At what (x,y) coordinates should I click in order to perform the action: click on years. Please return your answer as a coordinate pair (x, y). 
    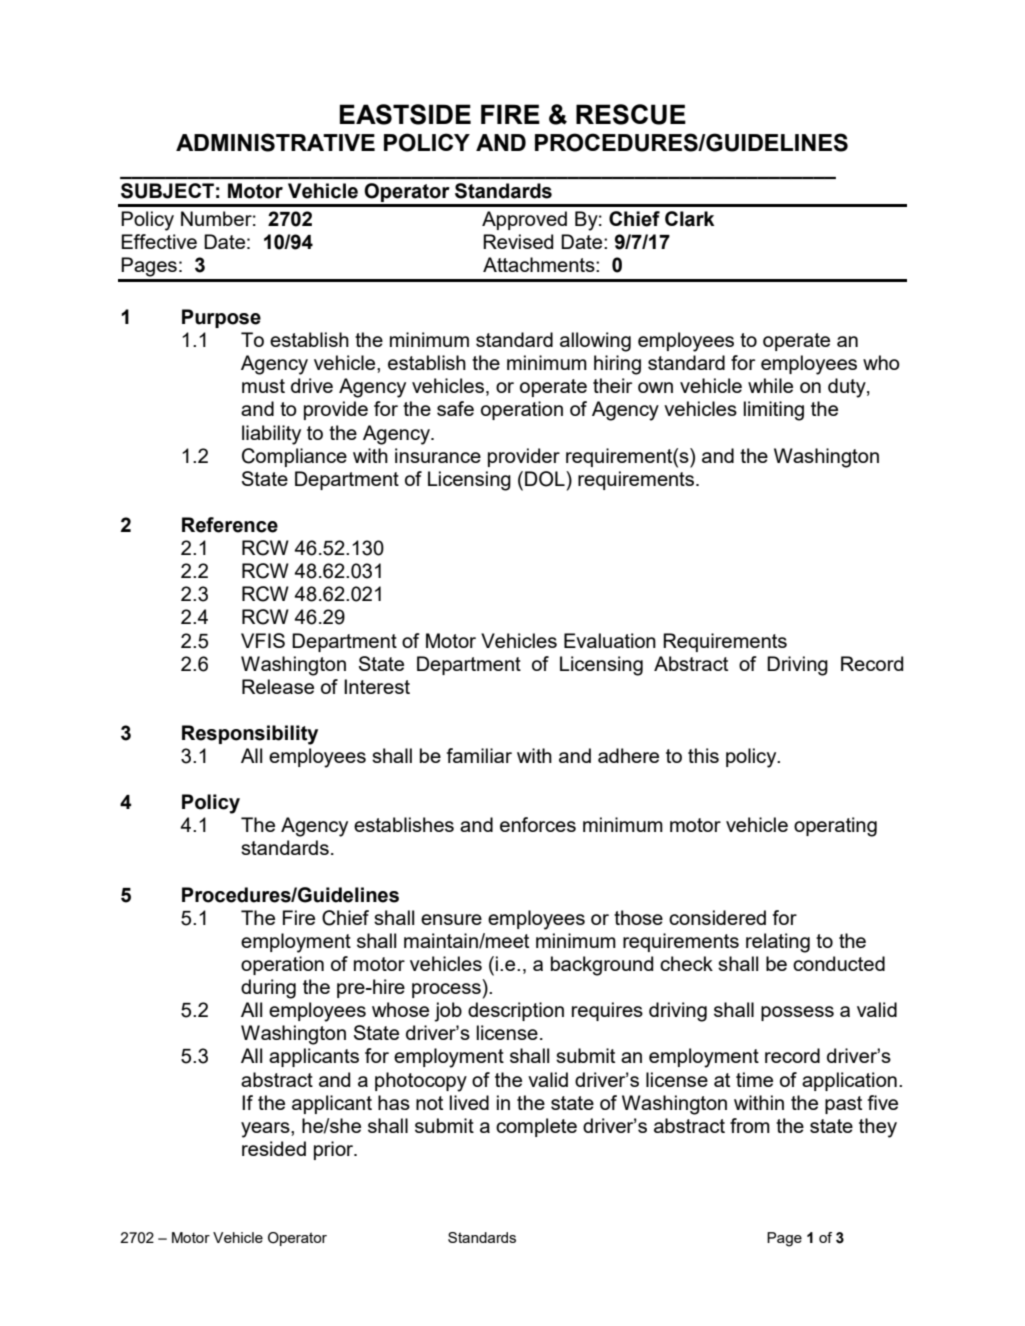
    Looking at the image, I should click on (266, 1130).
